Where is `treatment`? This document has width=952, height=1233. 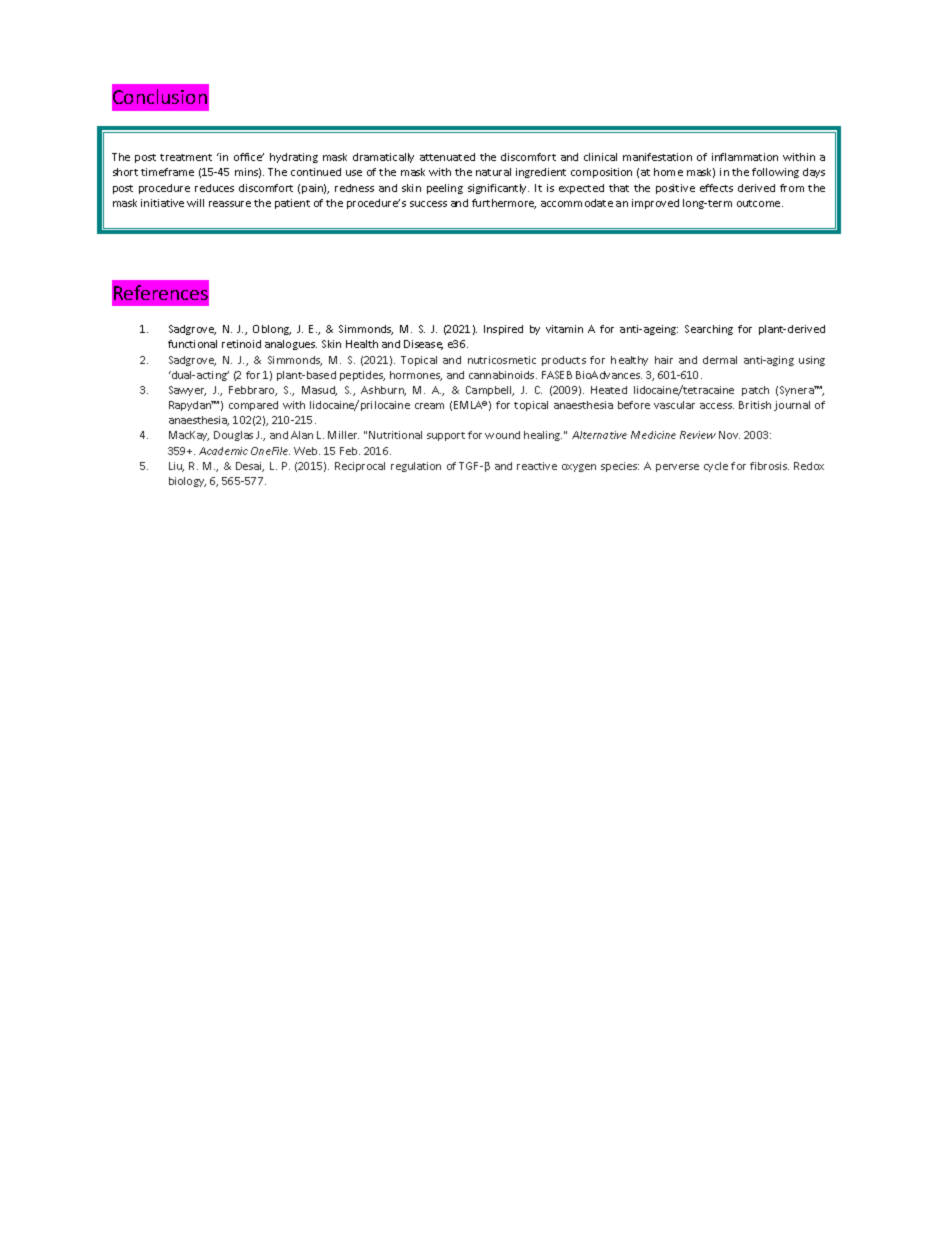
treatment is located at coordinates (186, 157).
